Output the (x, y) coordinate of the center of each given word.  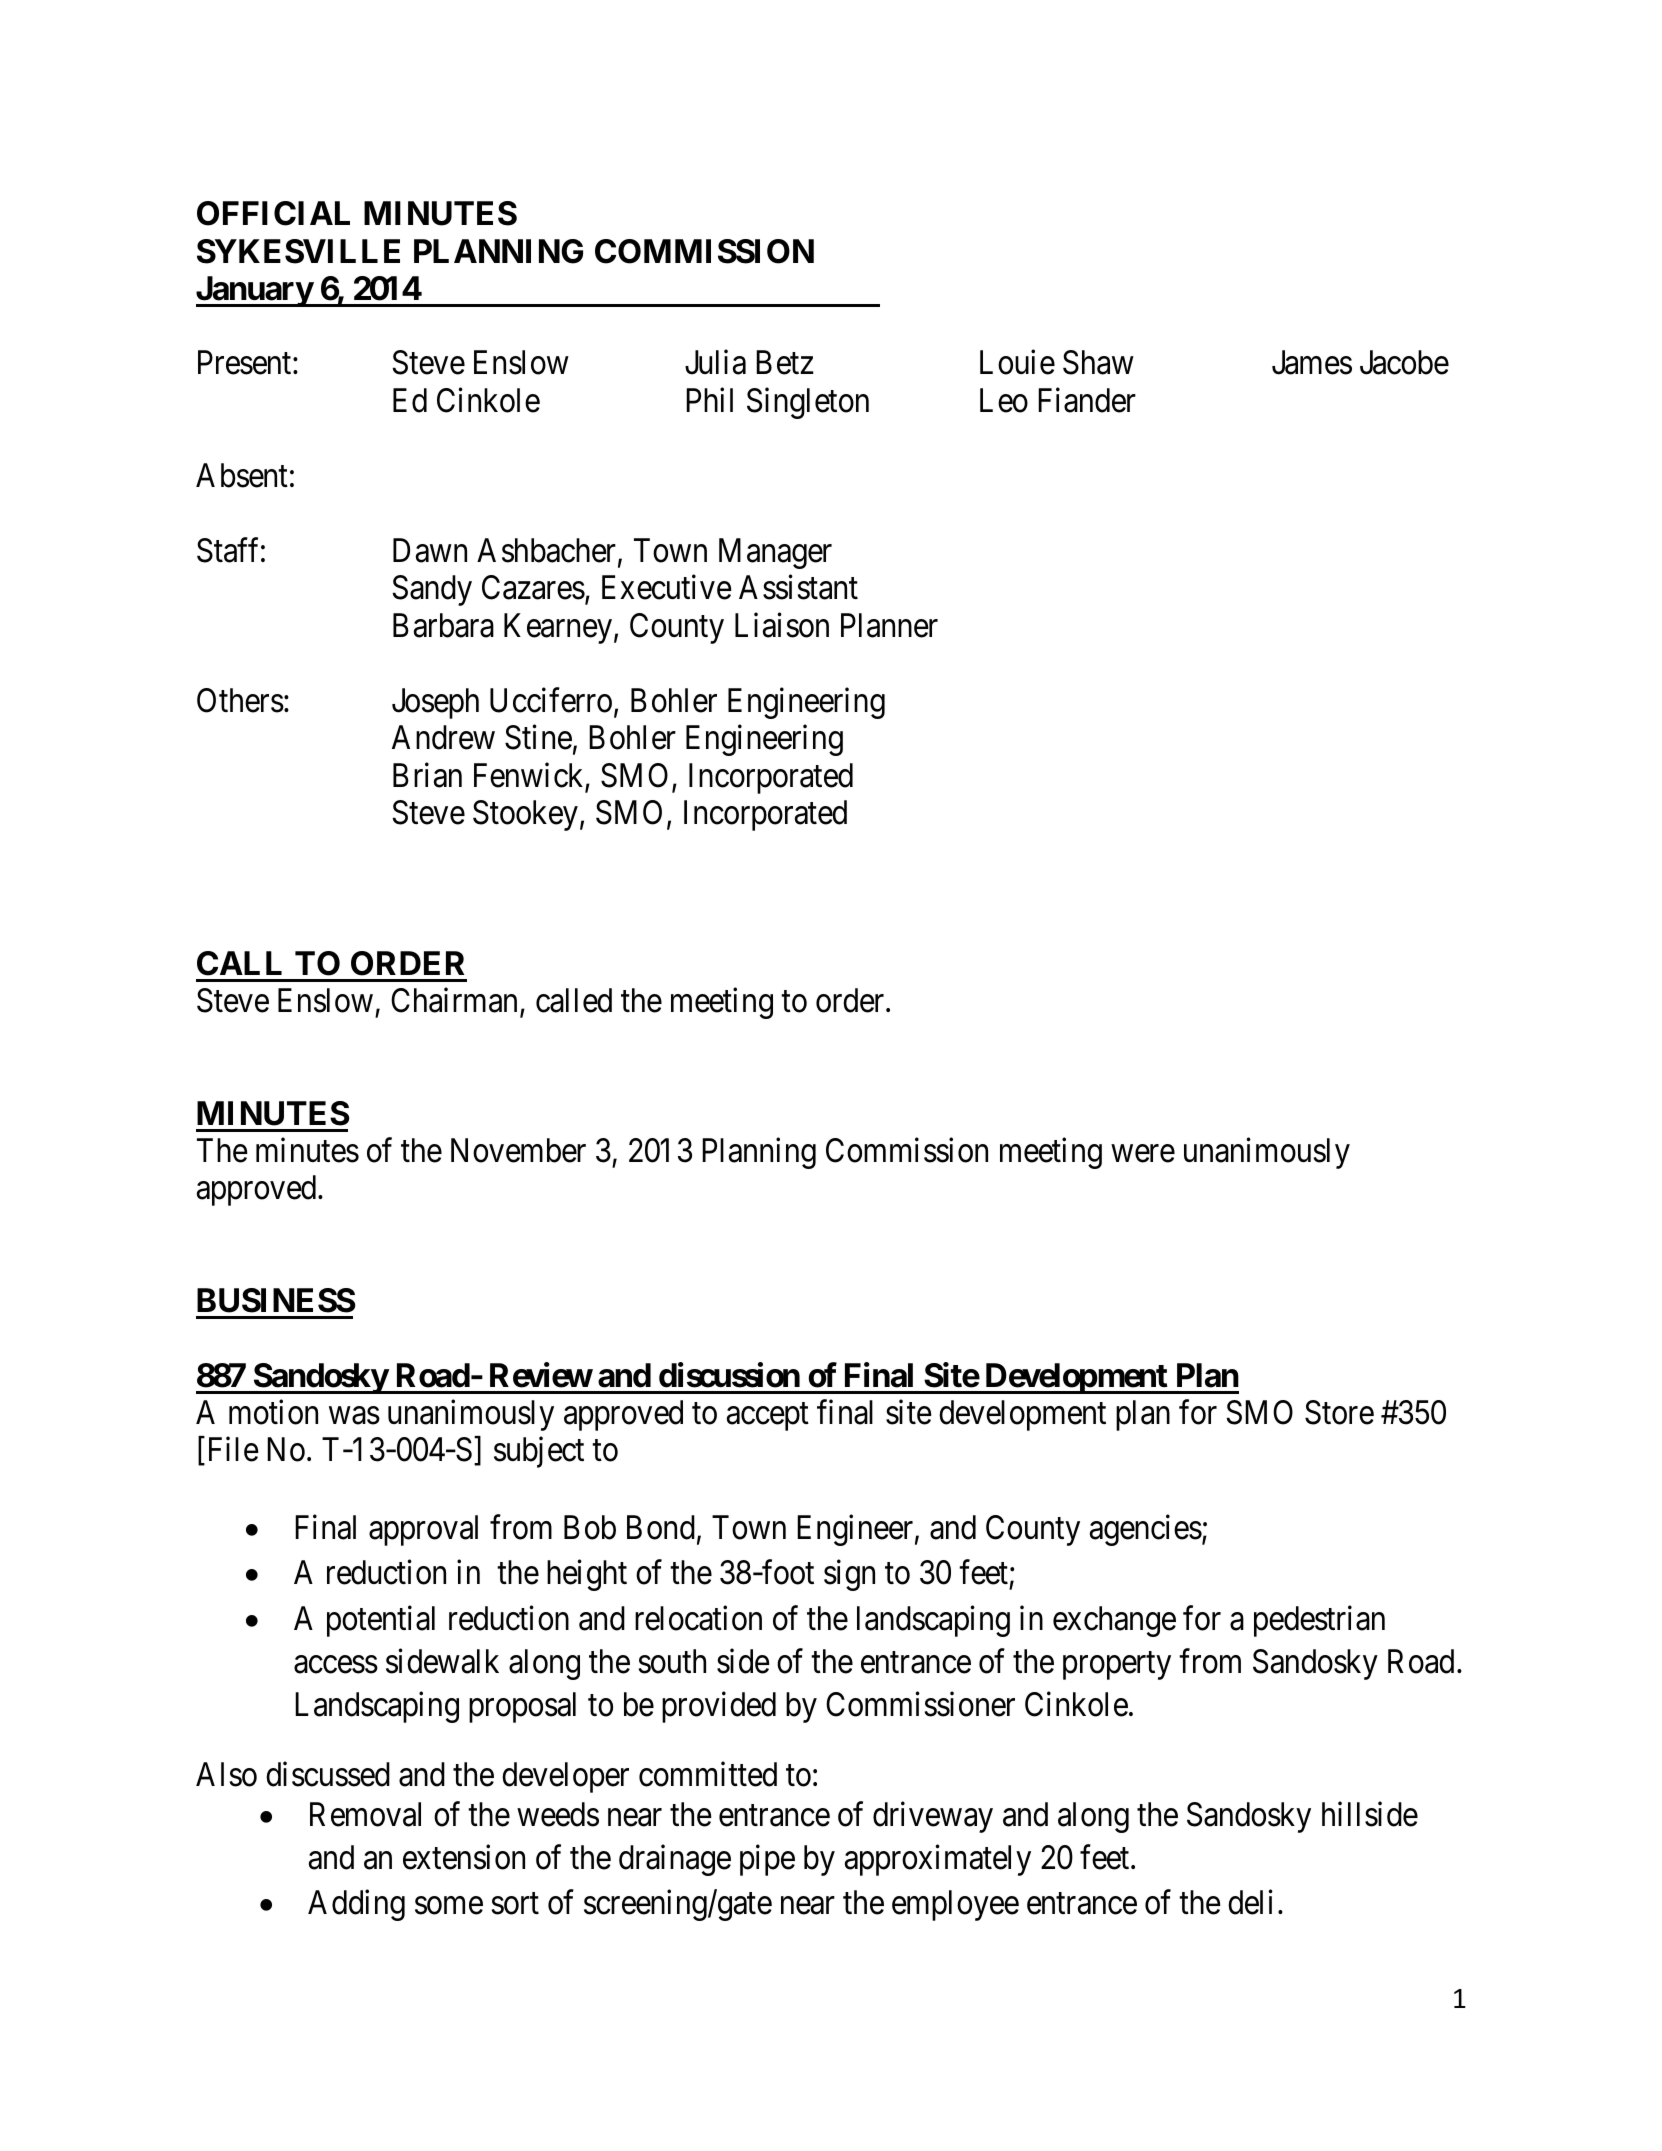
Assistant (798, 587)
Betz (785, 363)
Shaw (1098, 362)
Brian (427, 775)
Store (1339, 1412)
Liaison (782, 625)
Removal (365, 1814)
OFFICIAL (273, 213)
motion (273, 1412)
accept (768, 1417)
